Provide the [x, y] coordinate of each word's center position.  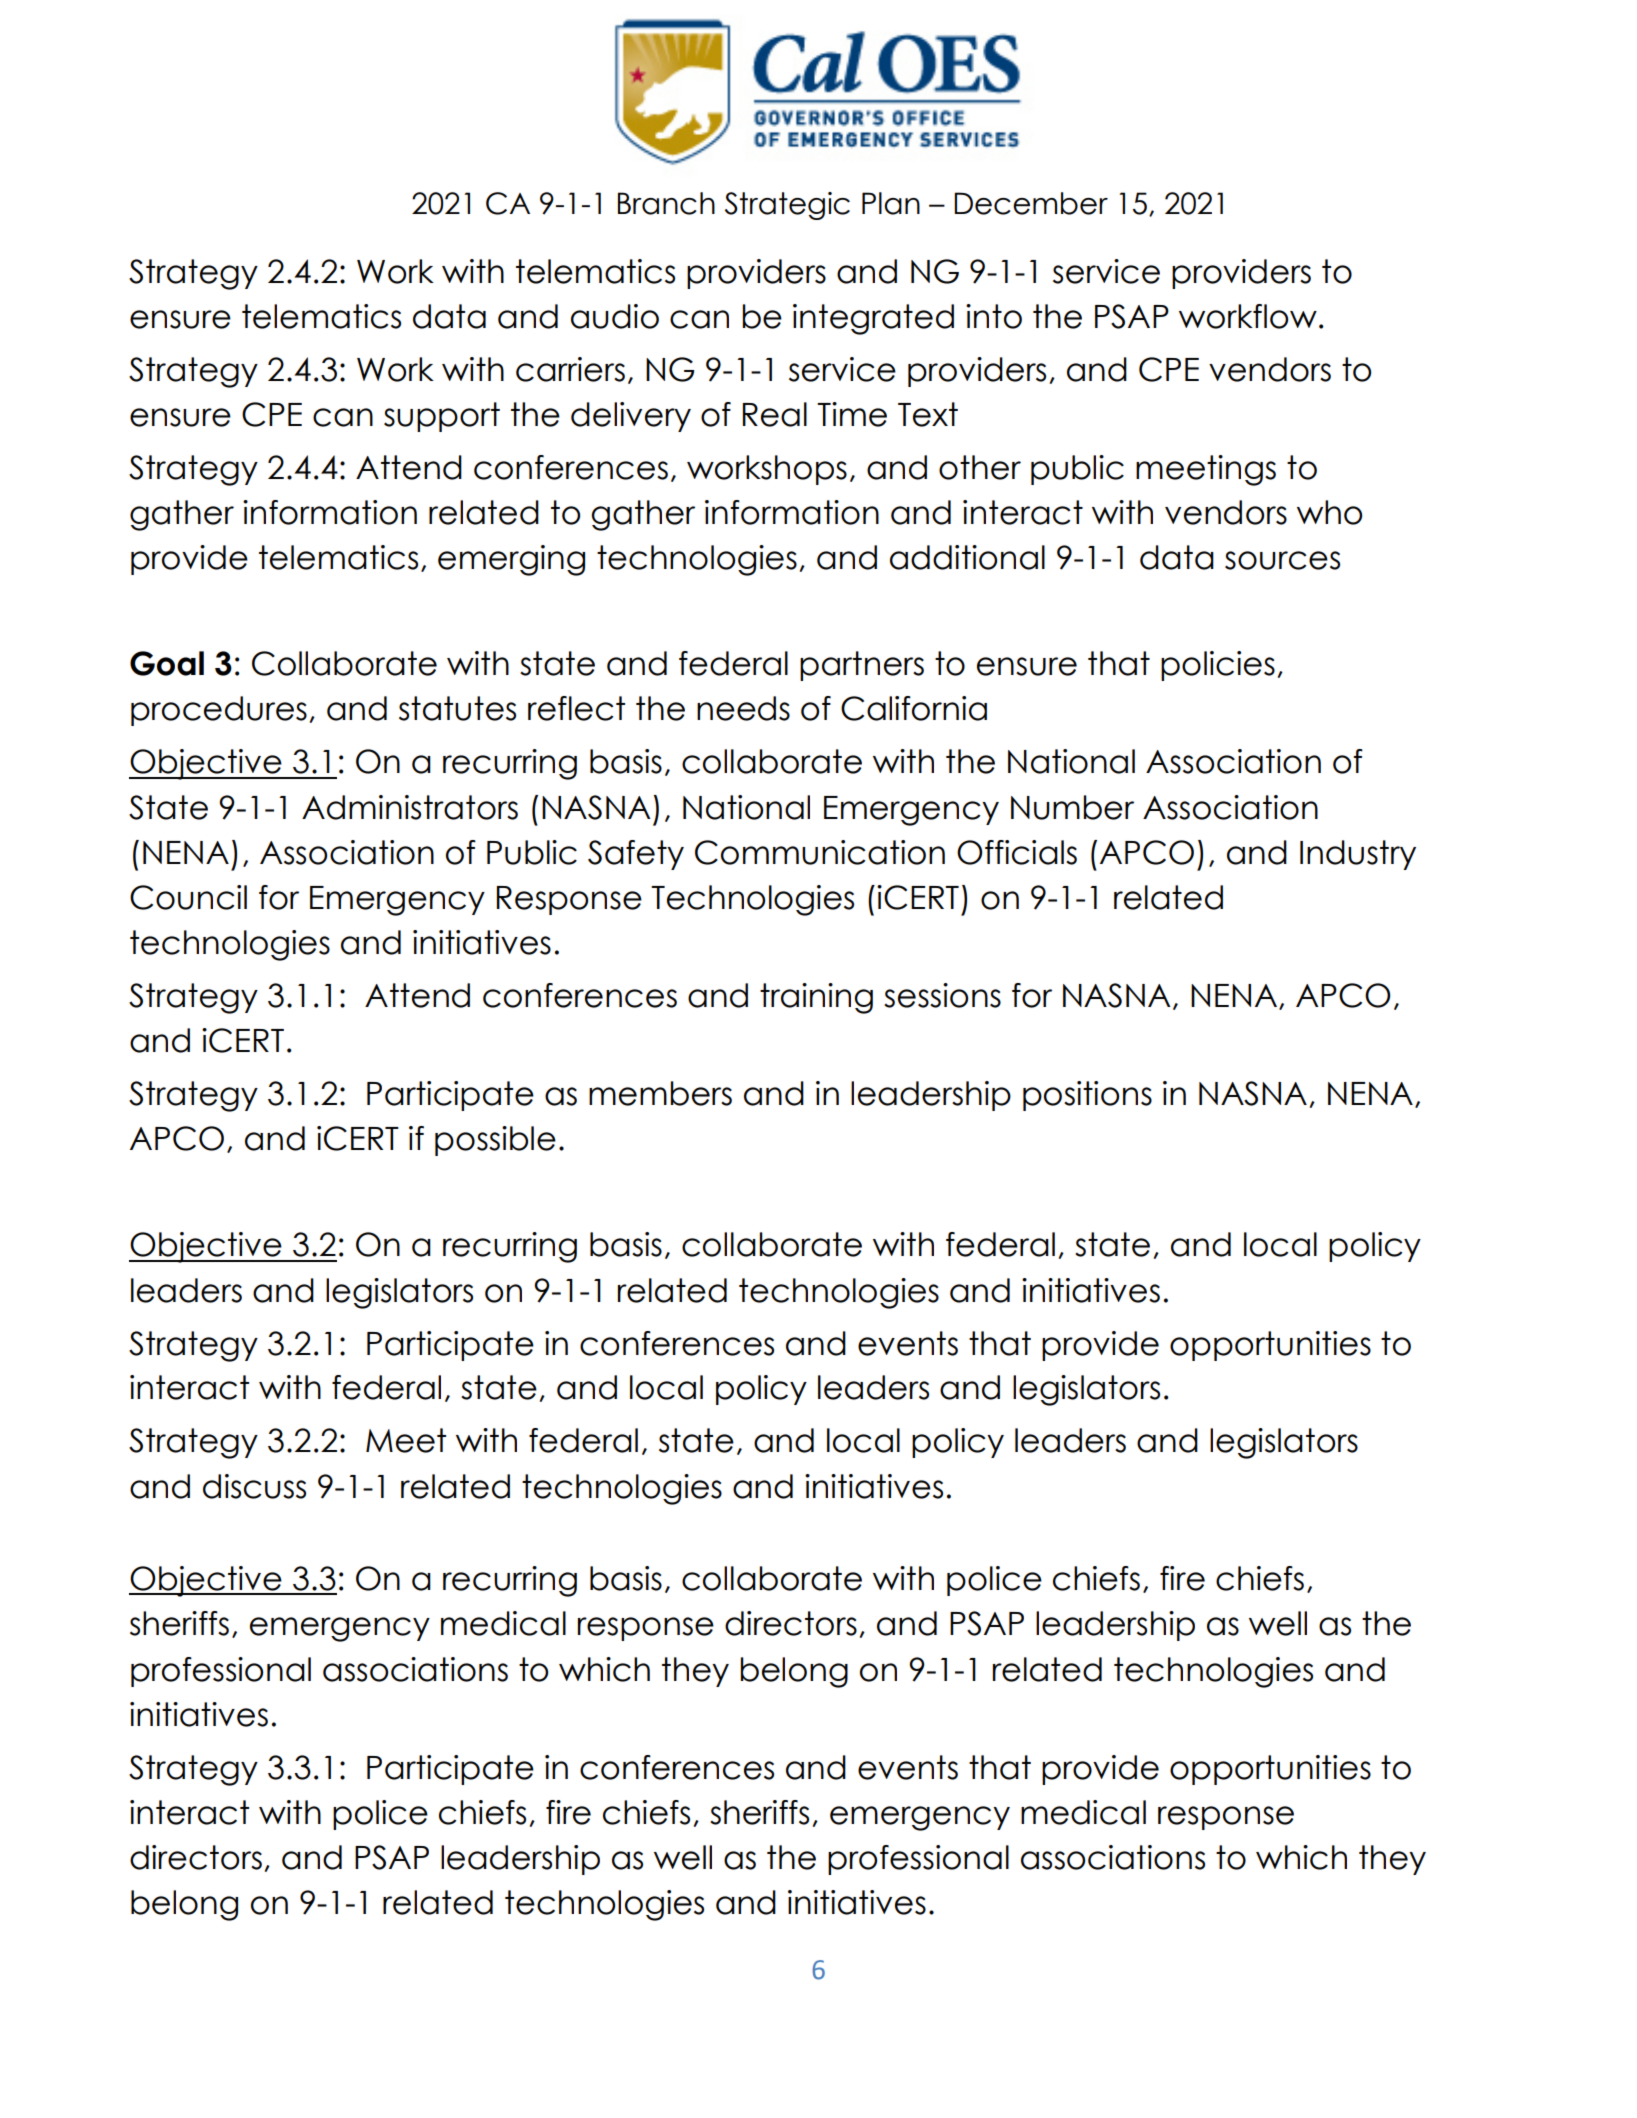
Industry [1358, 855]
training [816, 998]
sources [1282, 560]
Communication [820, 852]
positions [1087, 1096]
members [660, 1093]
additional [967, 557]
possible [495, 1141]
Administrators [410, 807]
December [1031, 203]
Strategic [787, 206]
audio [615, 316]
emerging [511, 560]
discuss [254, 1486]
